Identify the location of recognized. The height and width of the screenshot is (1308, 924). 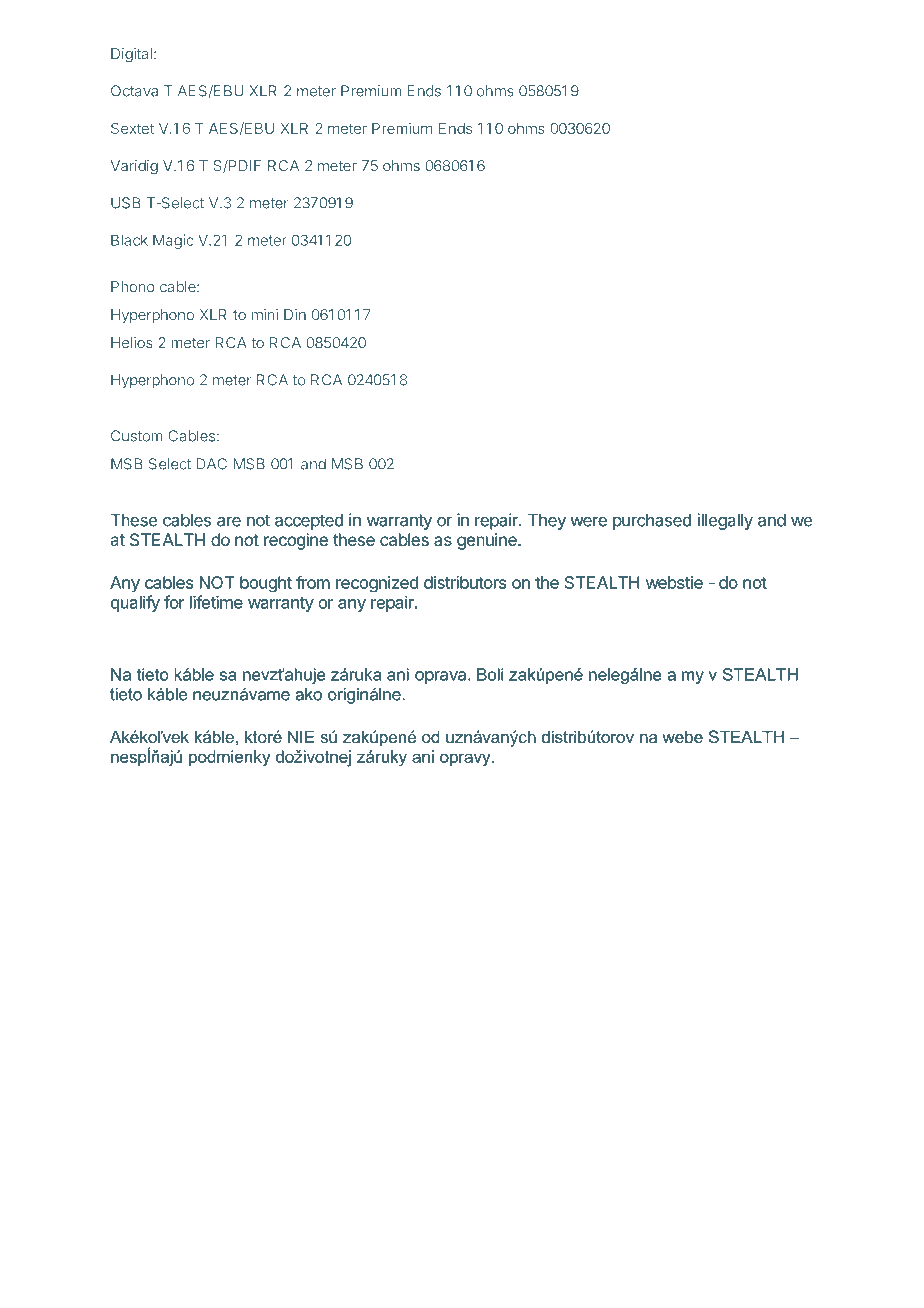
(377, 584).
